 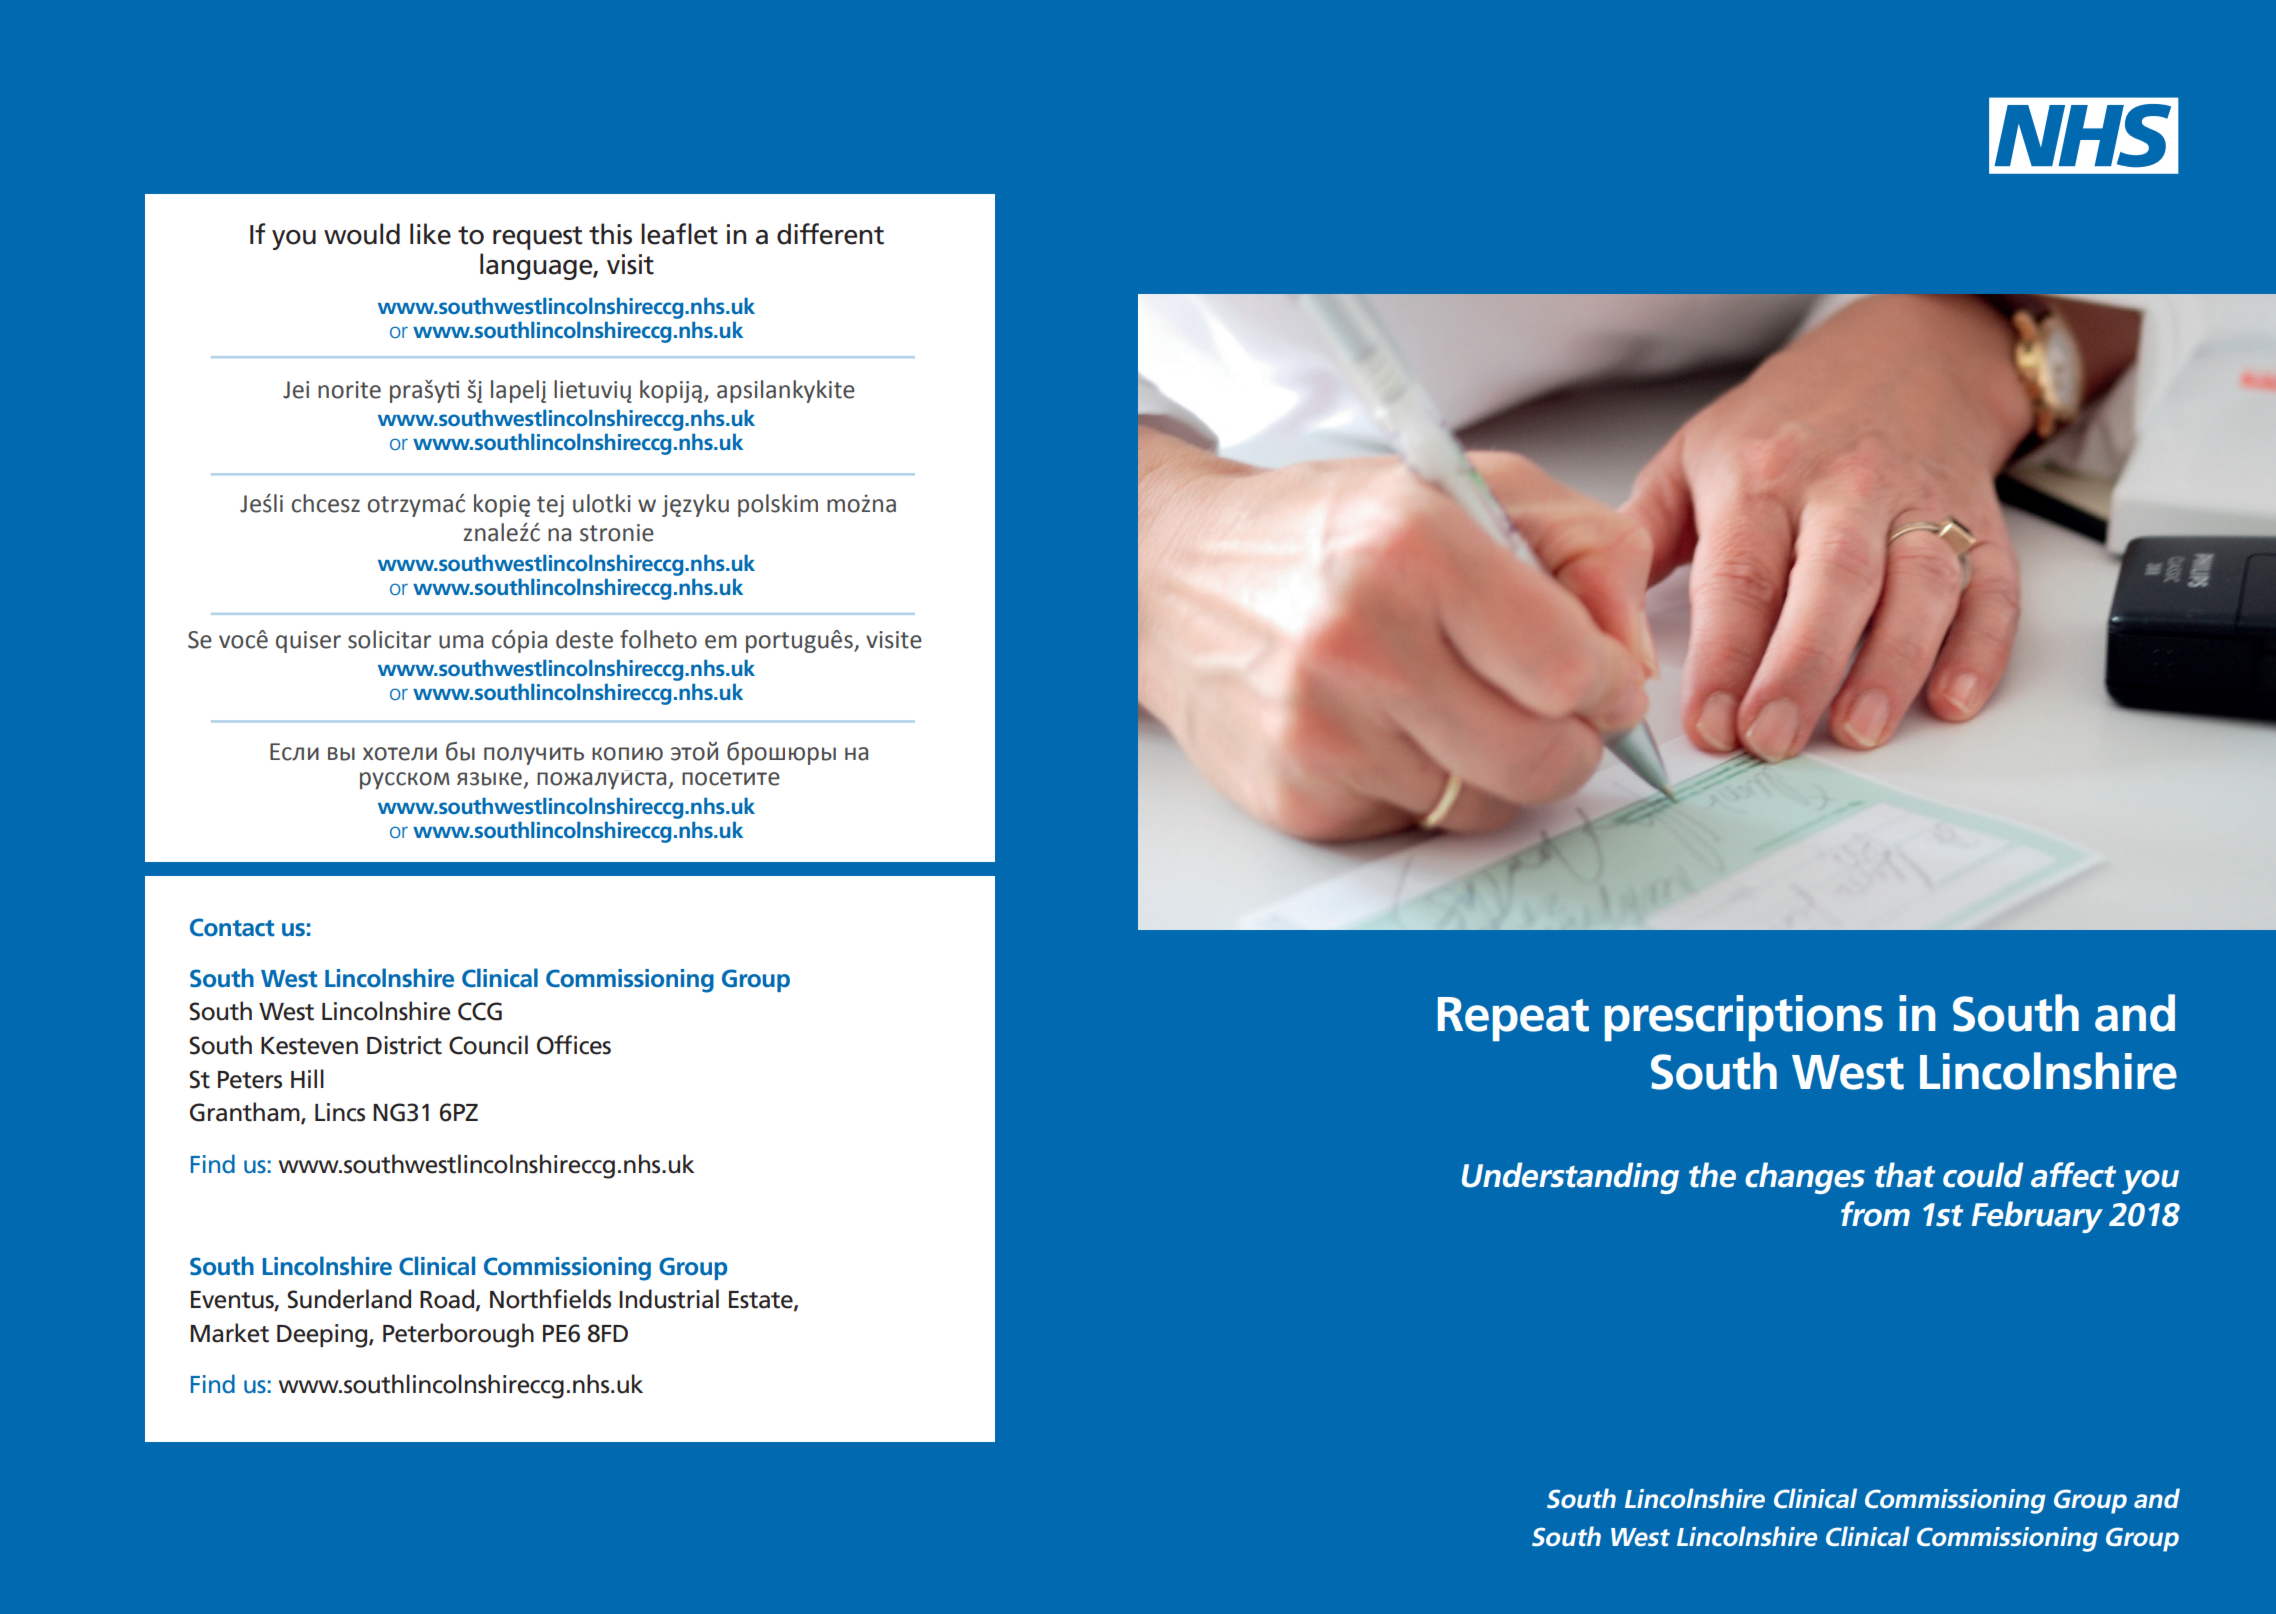 I want to click on Industrial, so click(x=669, y=1299).
